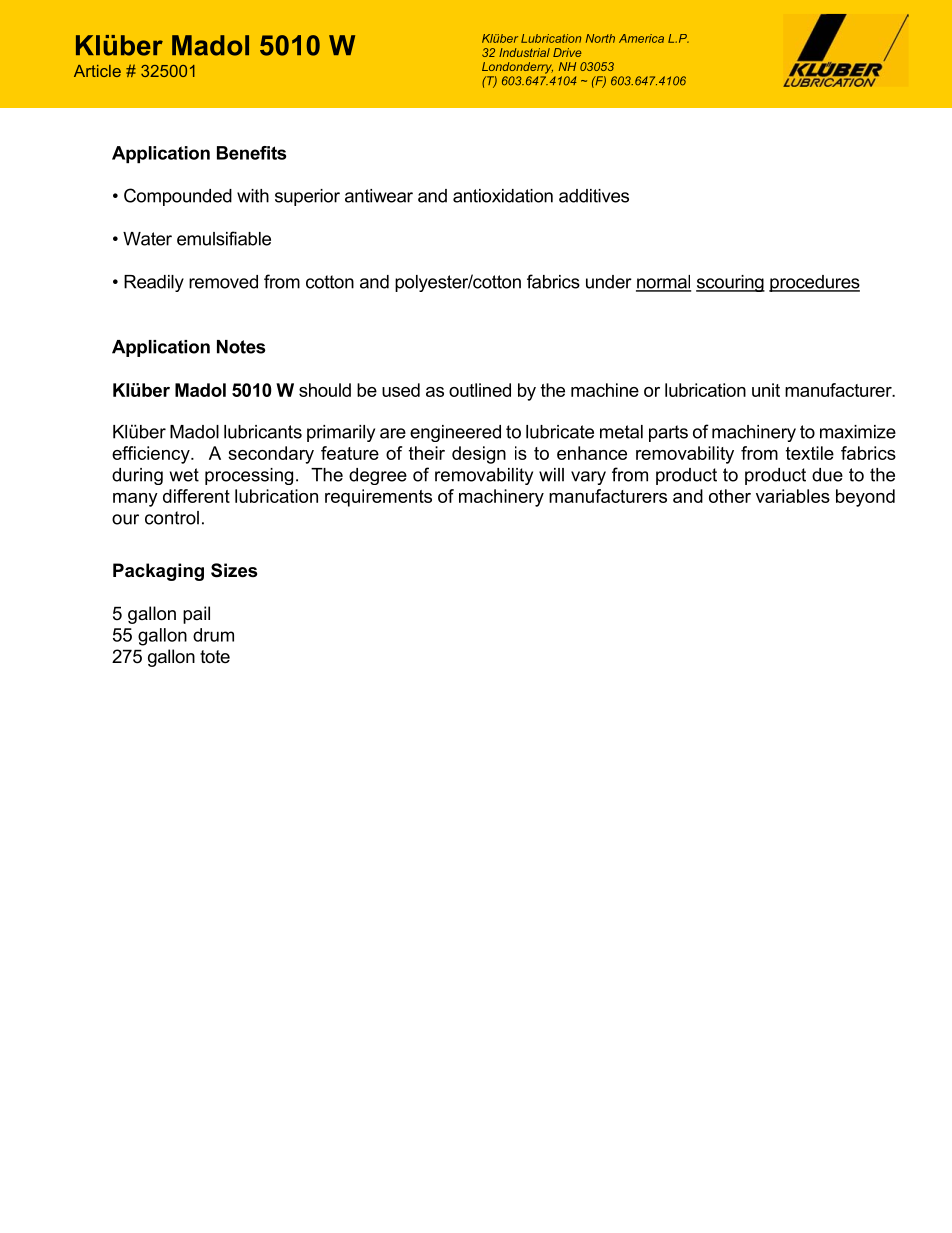 Image resolution: width=952 pixels, height=1233 pixels. I want to click on variables, so click(793, 496).
